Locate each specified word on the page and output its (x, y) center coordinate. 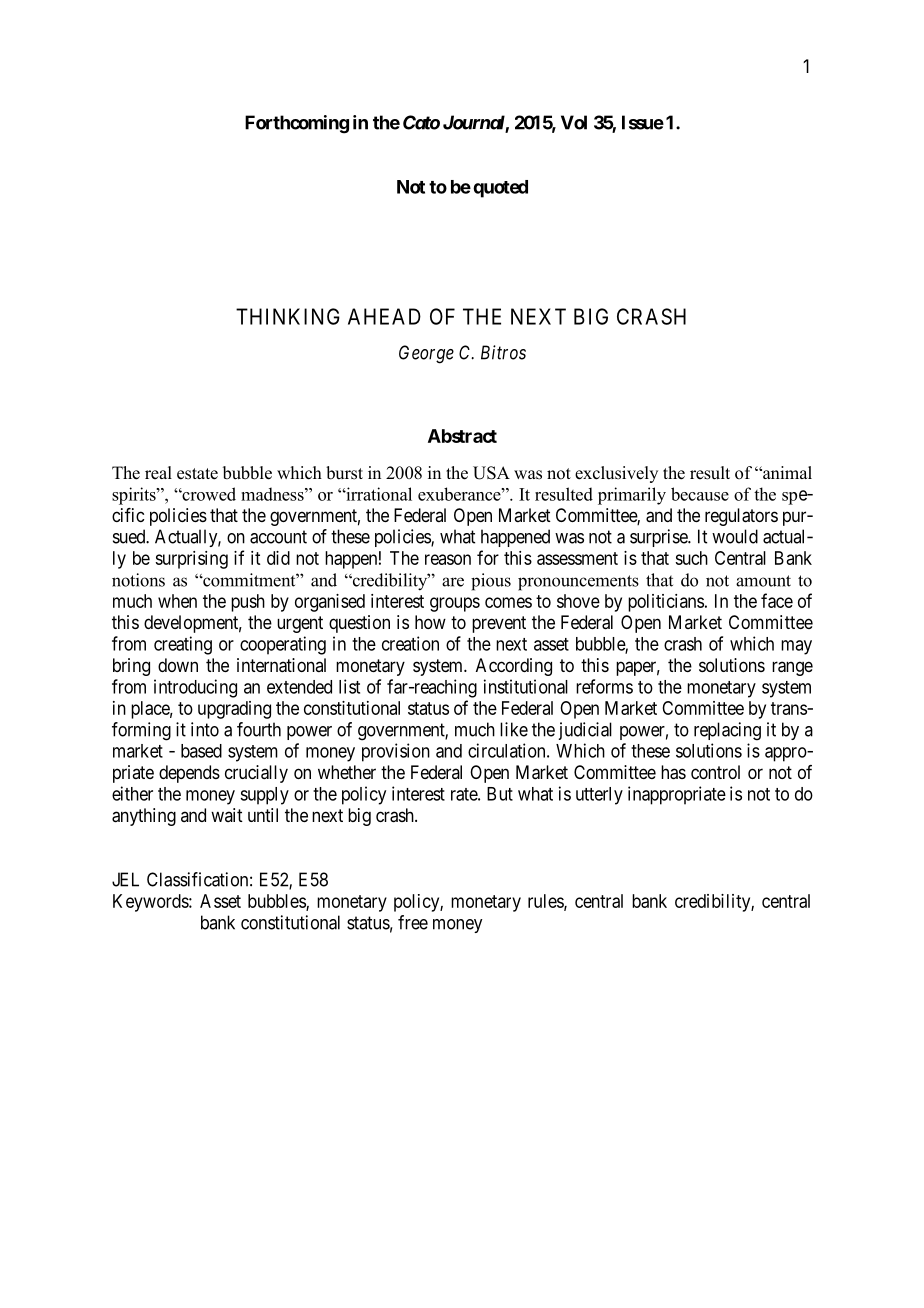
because (700, 494)
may (796, 647)
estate (197, 474)
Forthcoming (297, 124)
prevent (499, 624)
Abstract (462, 436)
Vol (574, 122)
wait (227, 815)
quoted (500, 189)
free (413, 922)
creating (183, 645)
